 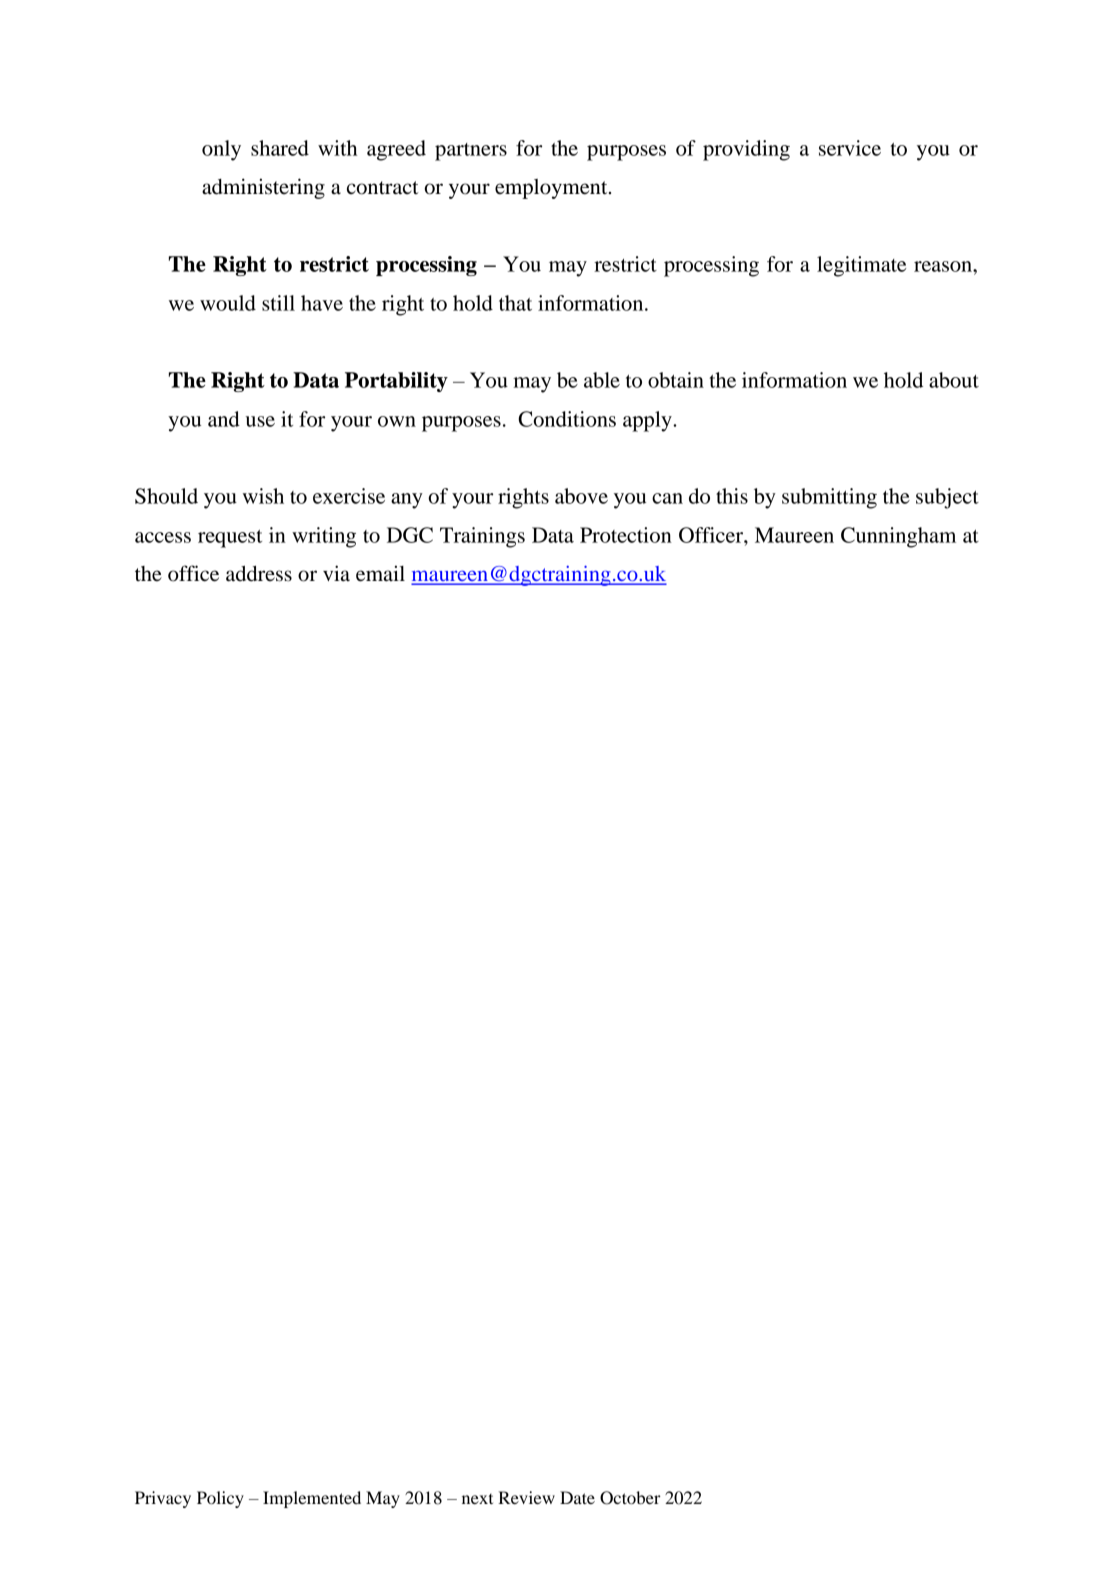 What do you see at coordinates (630, 1498) in the screenshot?
I see `October` at bounding box center [630, 1498].
